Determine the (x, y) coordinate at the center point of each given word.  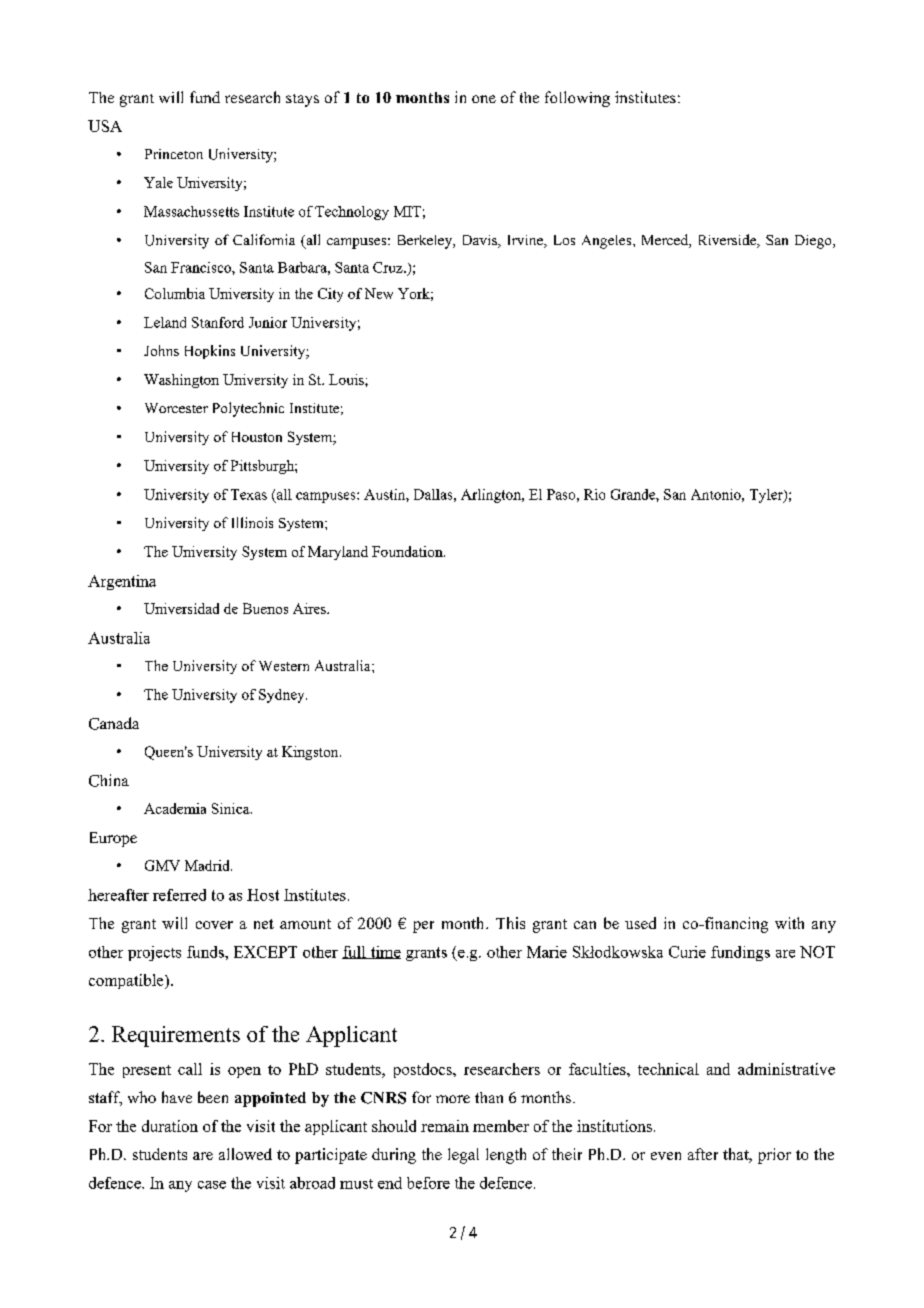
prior (774, 1156)
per (423, 927)
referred (179, 895)
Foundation (408, 551)
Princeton (174, 154)
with (789, 923)
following (577, 99)
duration (170, 1126)
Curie (687, 952)
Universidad (181, 608)
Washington (181, 381)
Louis (347, 379)
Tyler (767, 496)
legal (463, 1156)
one (484, 99)
